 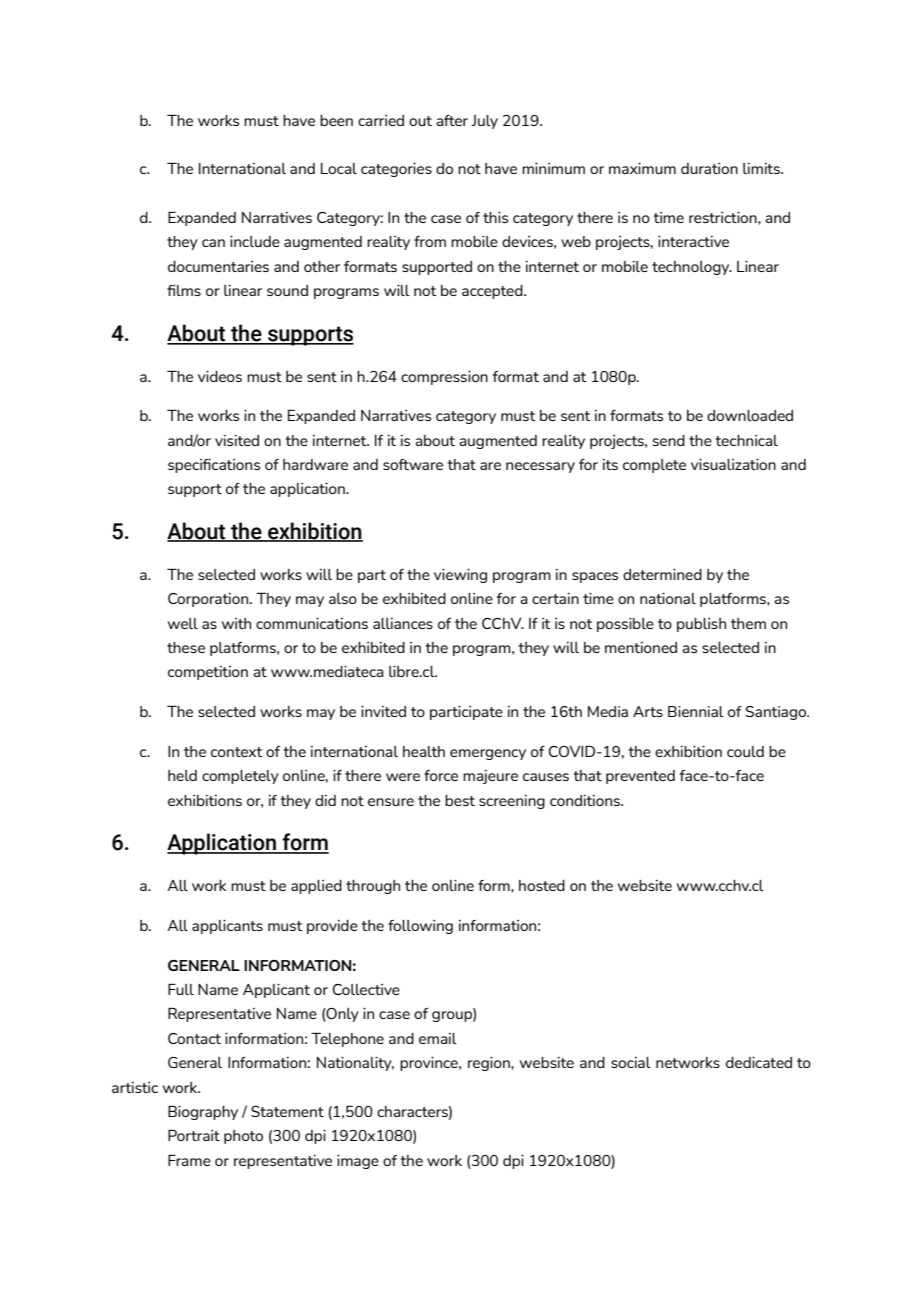 I want to click on publish, so click(x=701, y=625).
